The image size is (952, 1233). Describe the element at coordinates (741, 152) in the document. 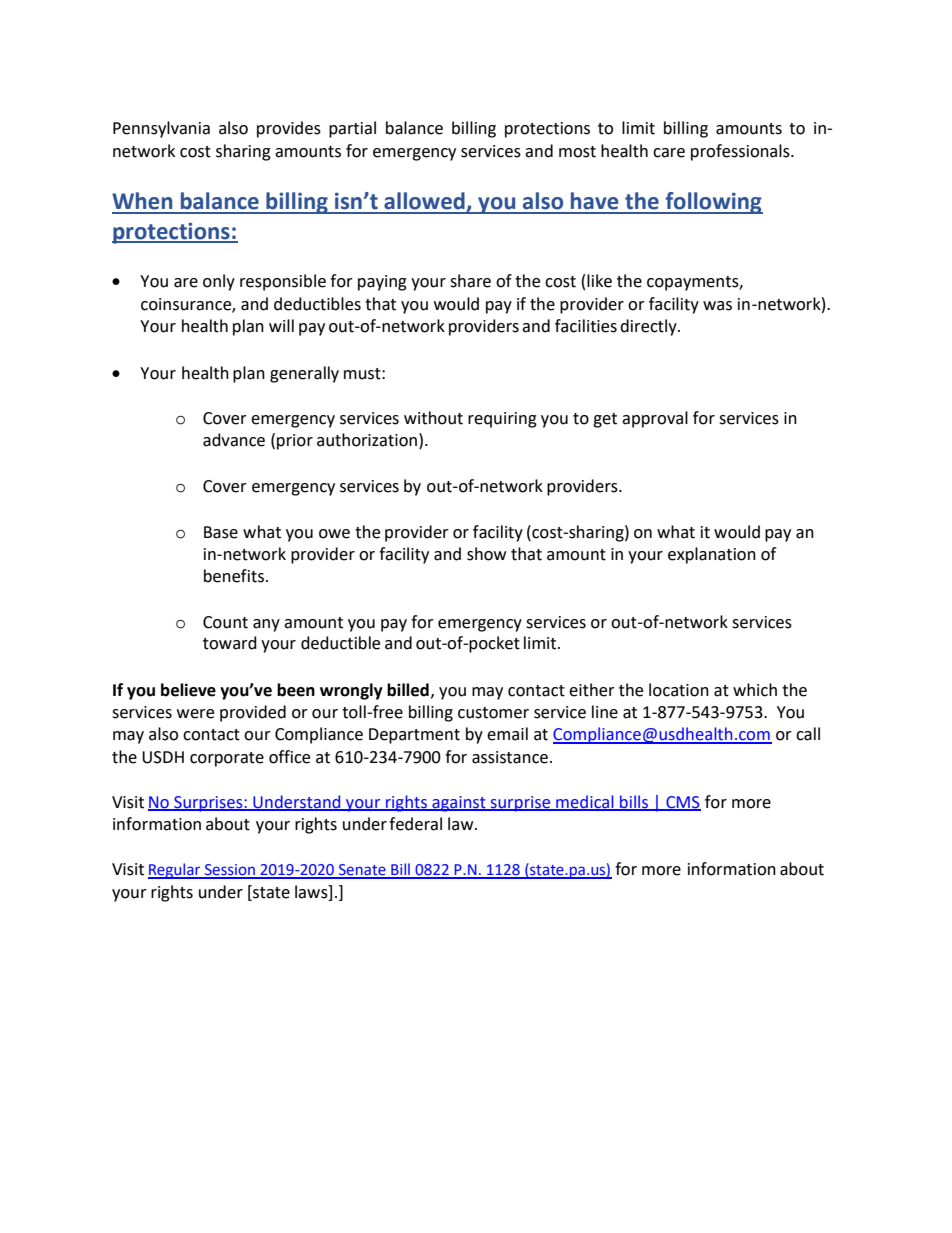

I see `professionals` at that location.
